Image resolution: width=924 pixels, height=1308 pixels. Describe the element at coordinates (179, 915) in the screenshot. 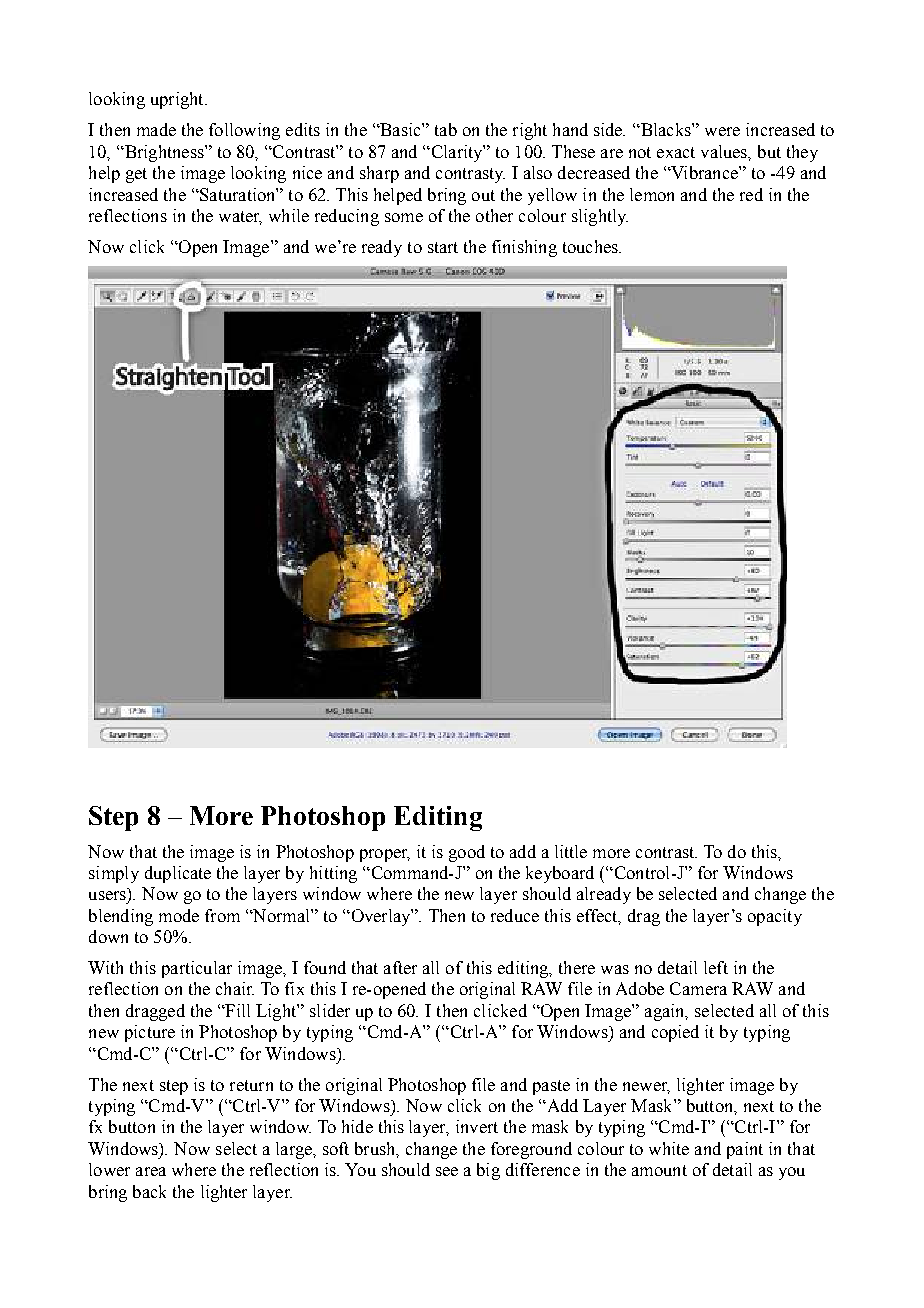

I see `mode` at that location.
